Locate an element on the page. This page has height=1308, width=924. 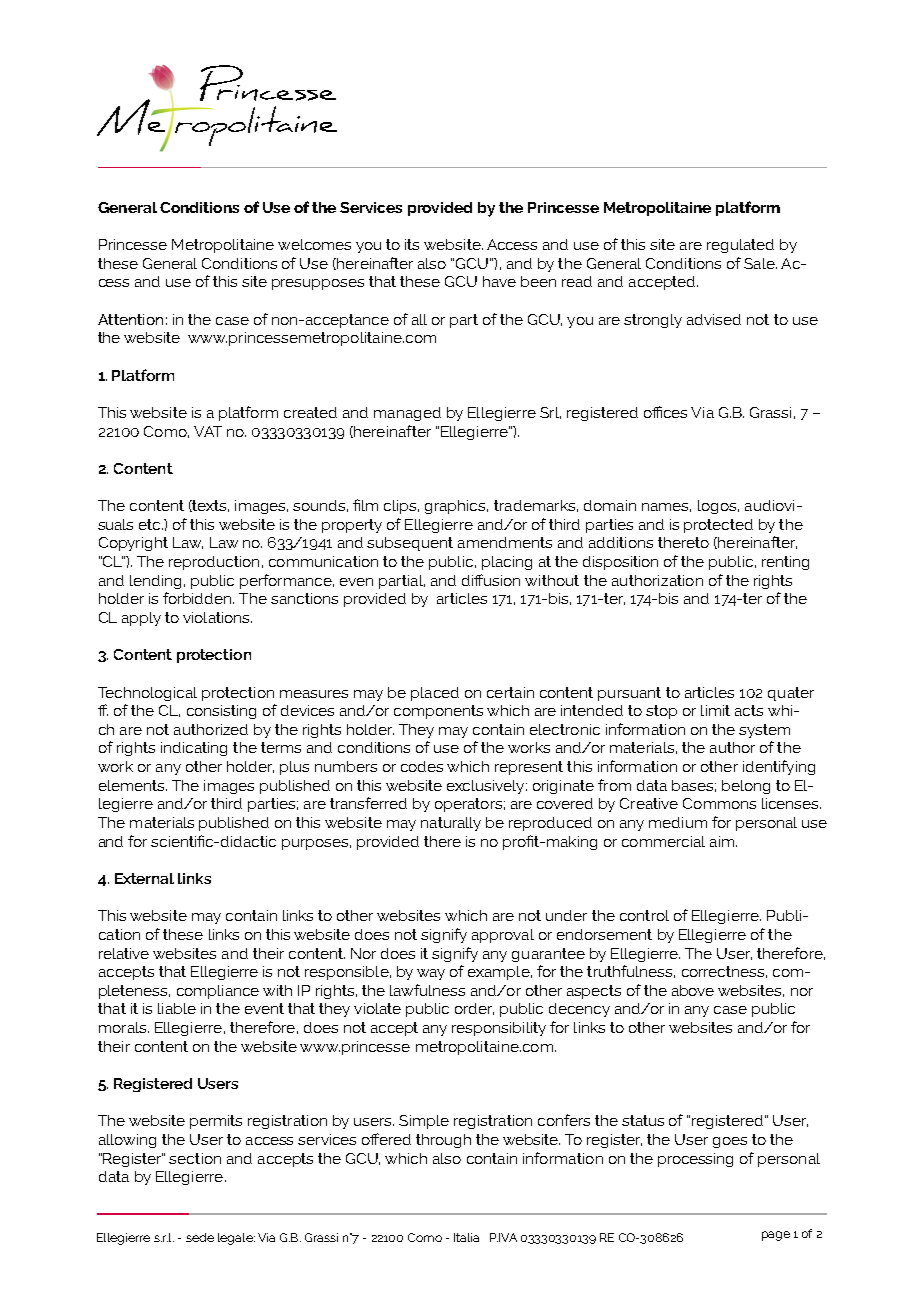
sede is located at coordinates (200, 1237).
